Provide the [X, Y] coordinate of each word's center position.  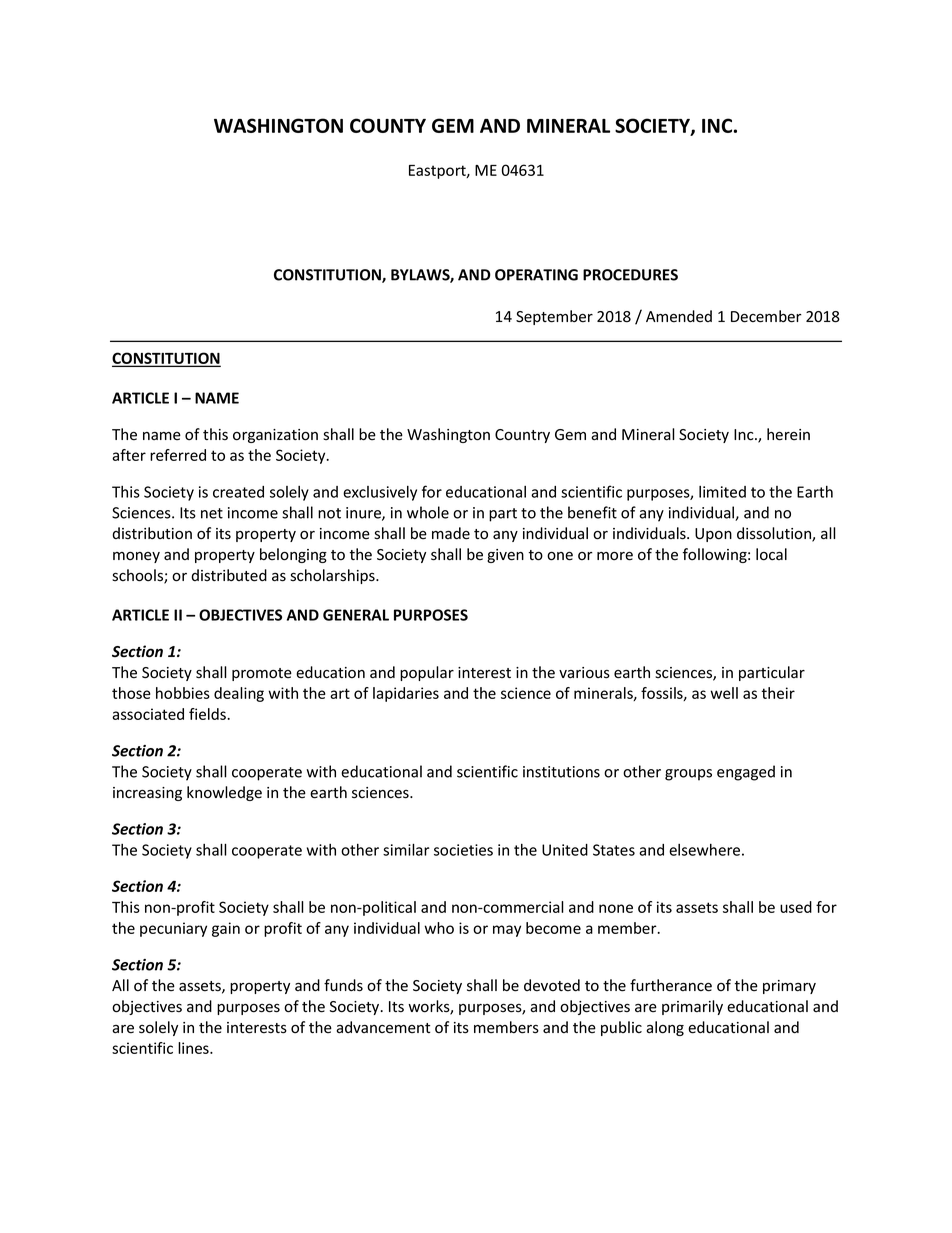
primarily [692, 1007]
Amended [679, 316]
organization [275, 436]
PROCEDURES [630, 275]
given [505, 556]
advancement [383, 1027]
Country [522, 436]
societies [463, 850]
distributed [229, 575]
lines [194, 1048]
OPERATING [536, 275]
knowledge [224, 793]
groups [688, 775]
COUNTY [388, 125]
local [771, 554]
